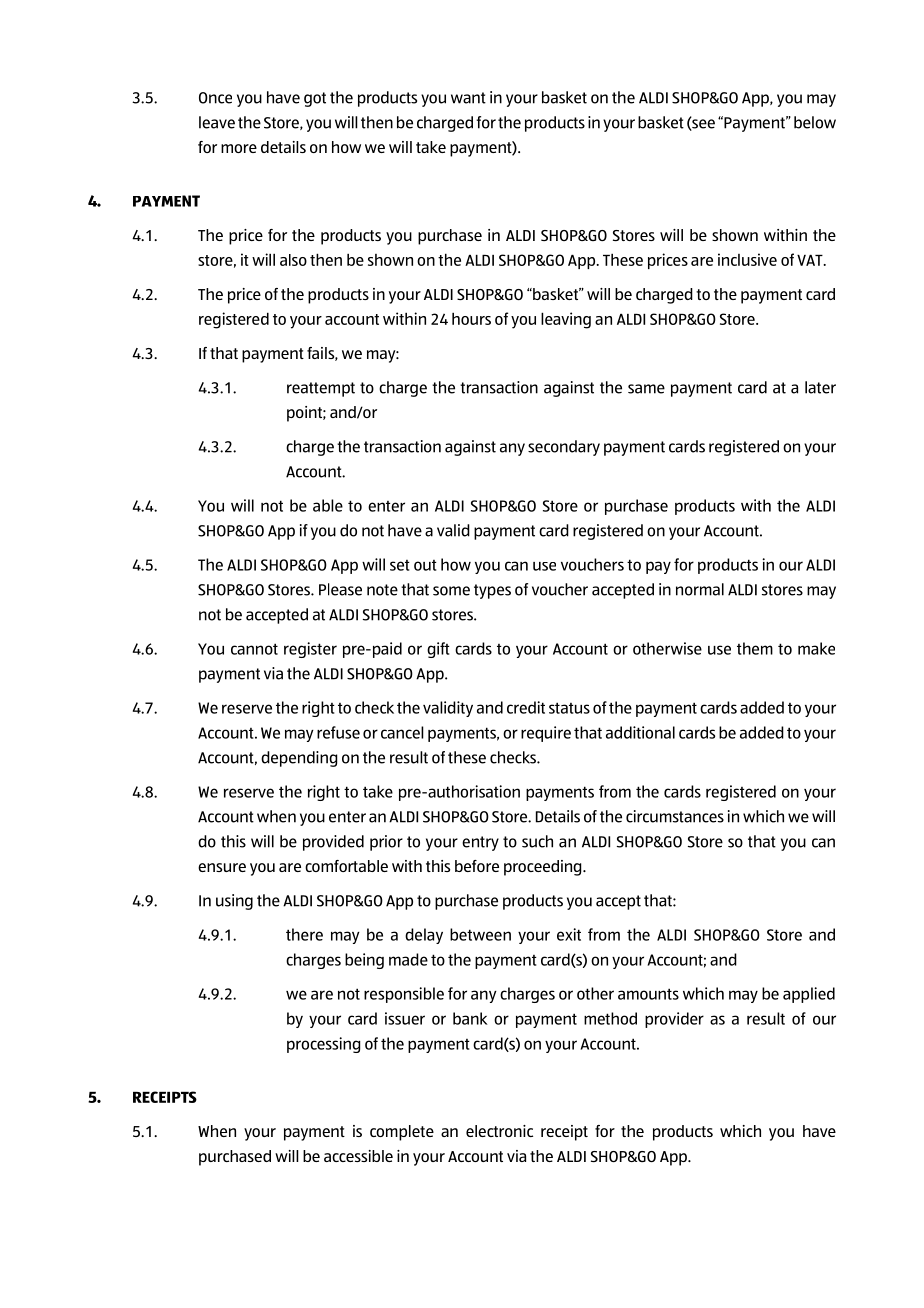 The image size is (924, 1308). I want to click on them, so click(755, 648).
